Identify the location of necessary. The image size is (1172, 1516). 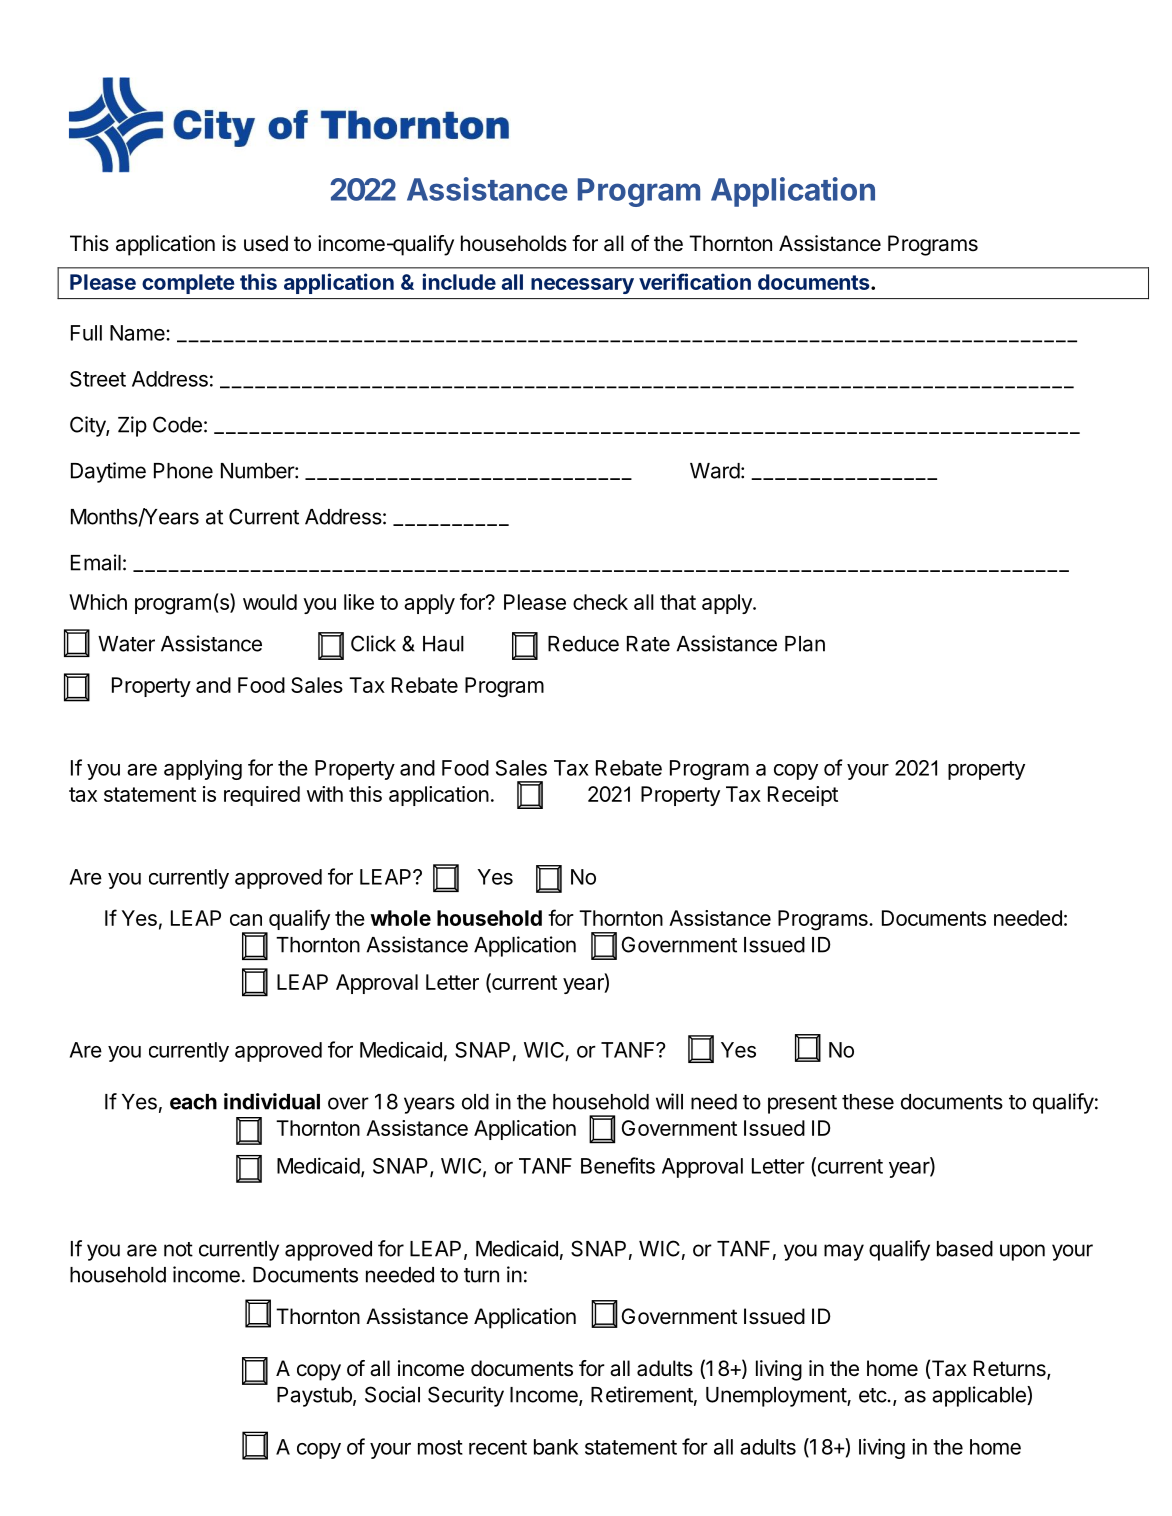
(582, 286).
